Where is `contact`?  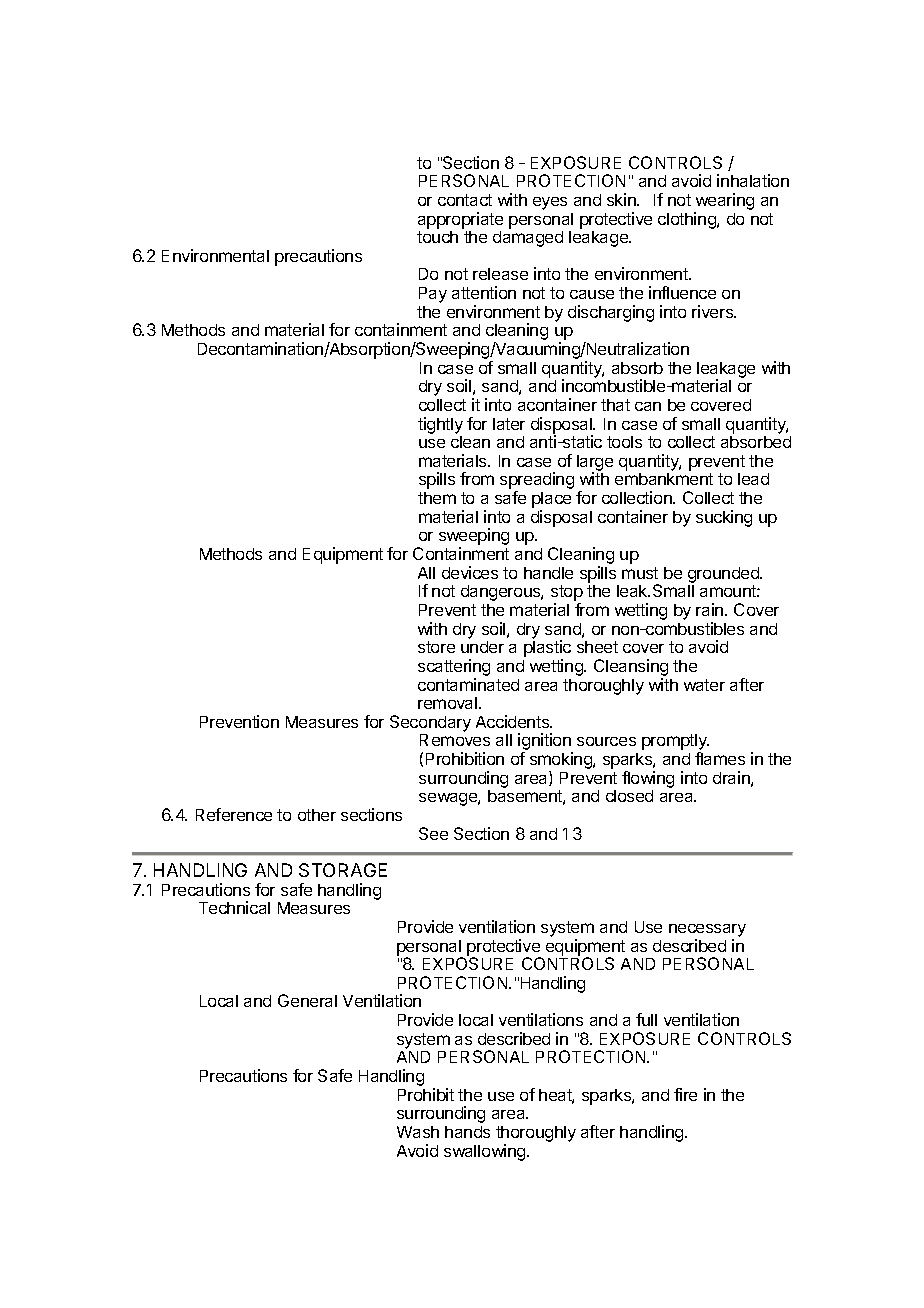 contact is located at coordinates (465, 200).
